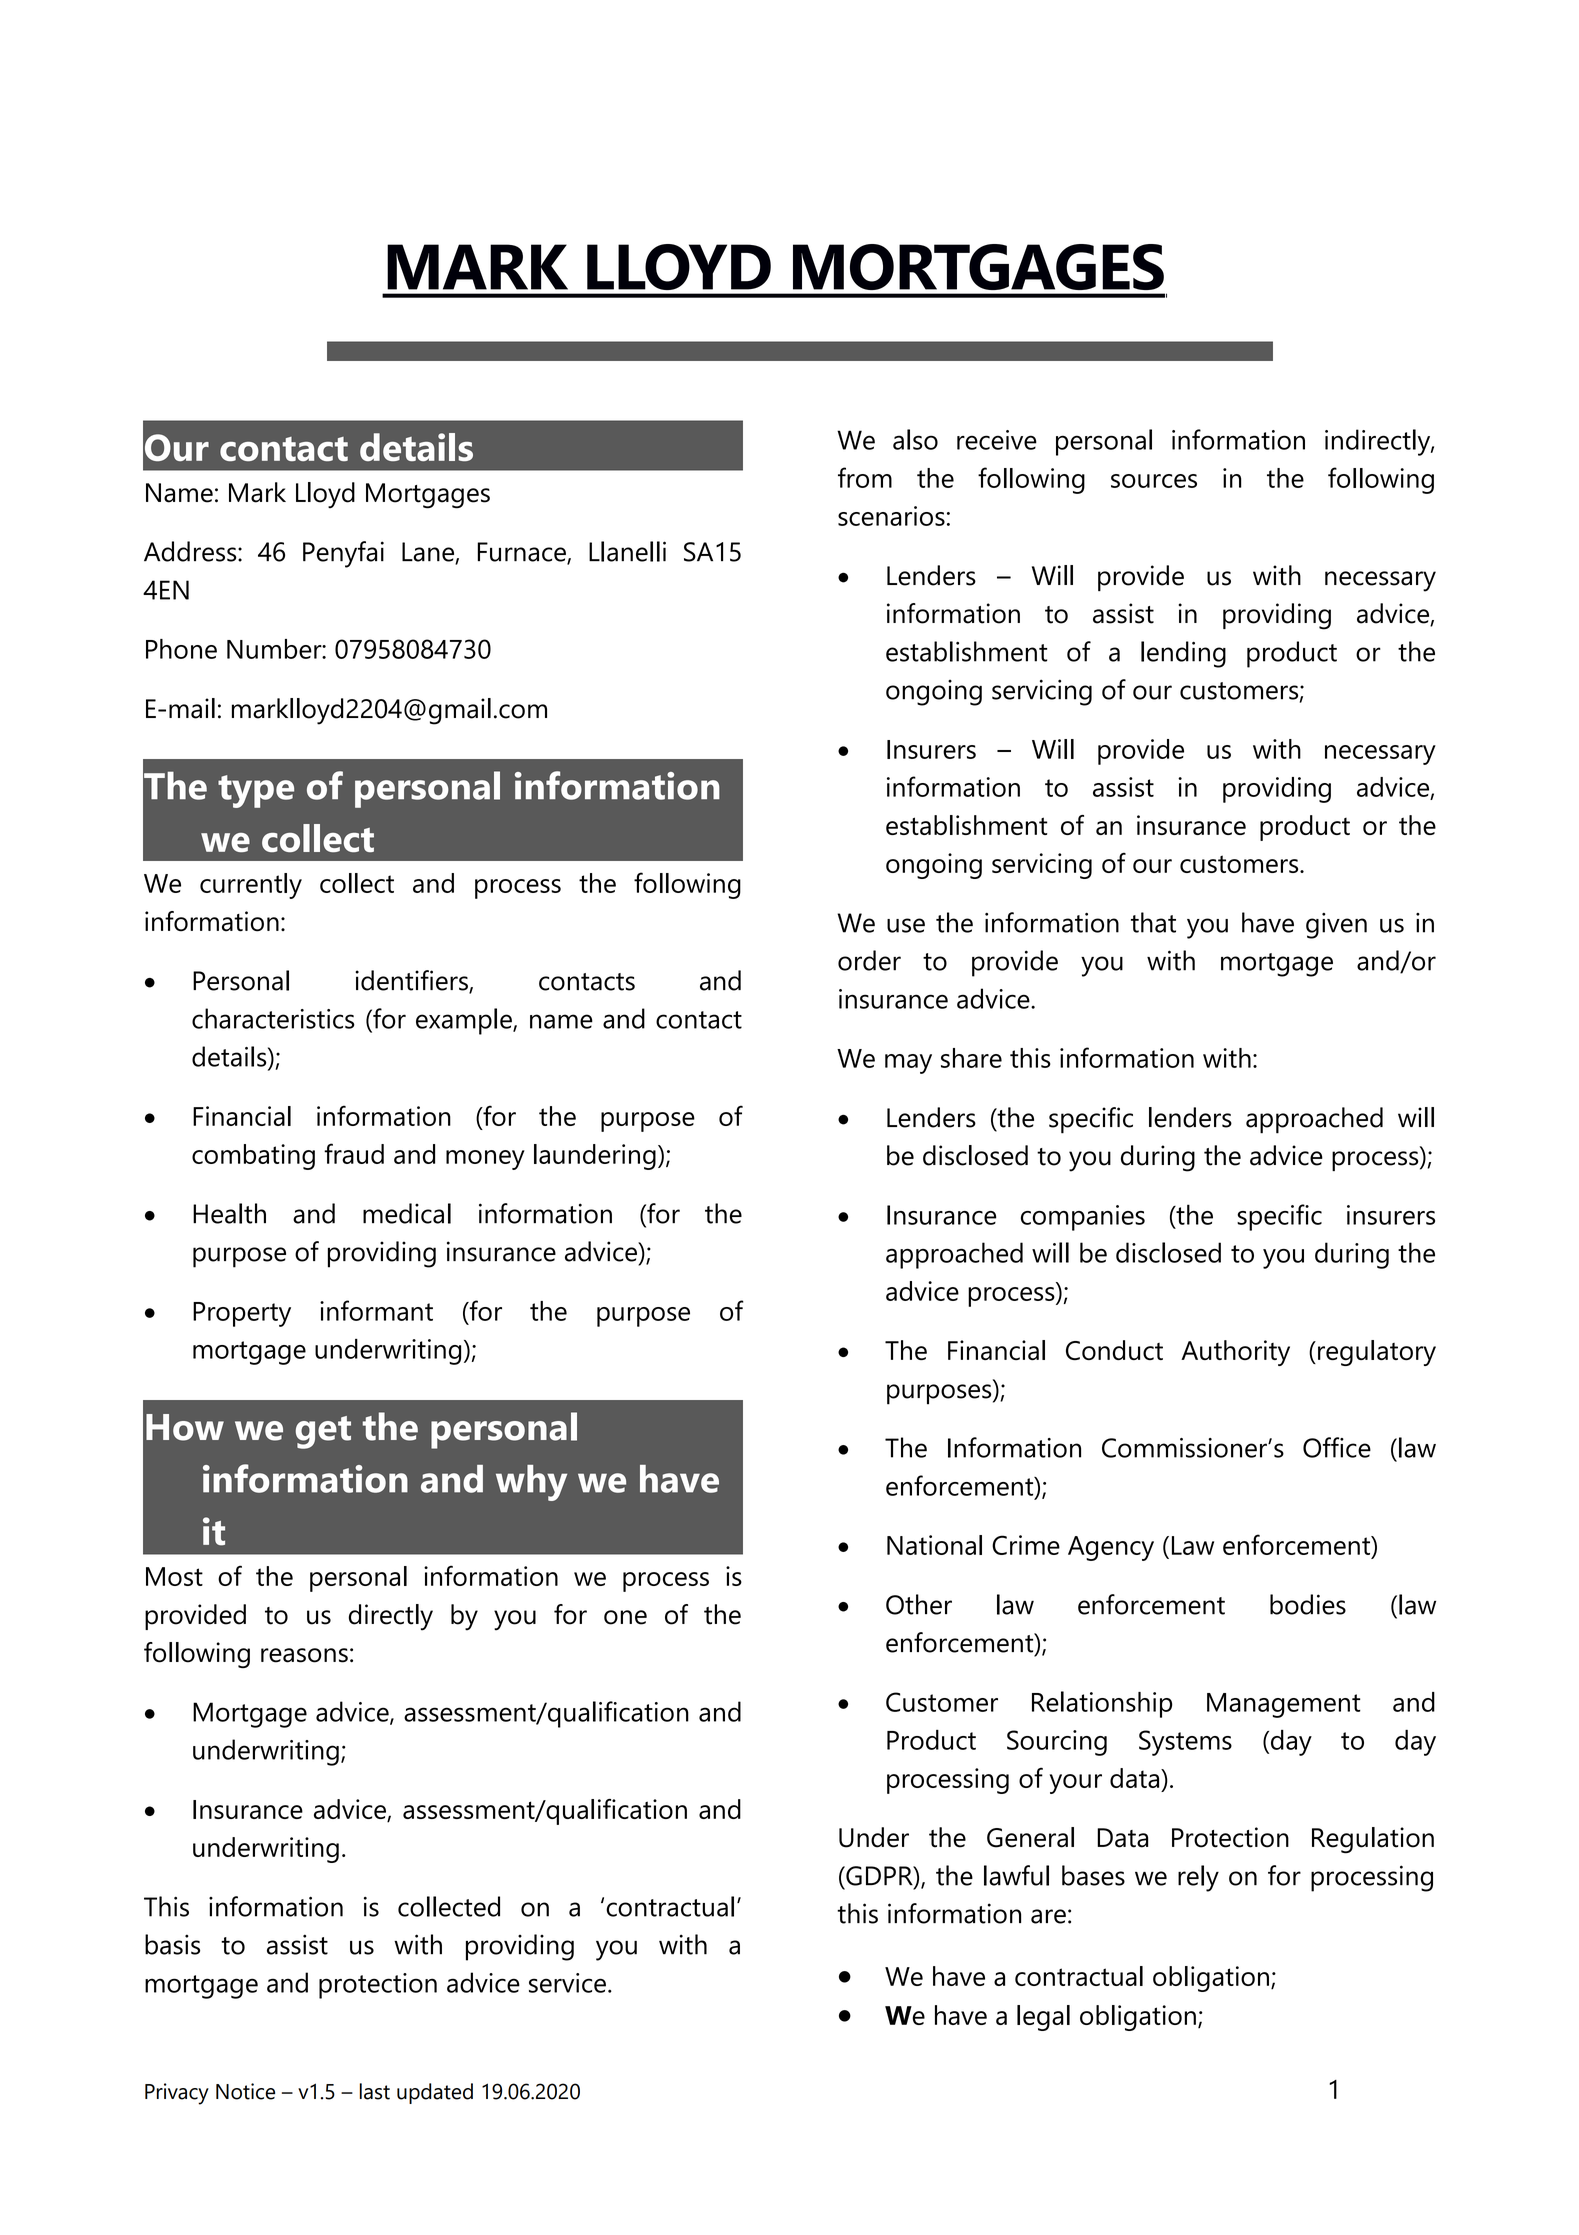  What do you see at coordinates (1153, 922) in the document?
I see `that` at bounding box center [1153, 922].
